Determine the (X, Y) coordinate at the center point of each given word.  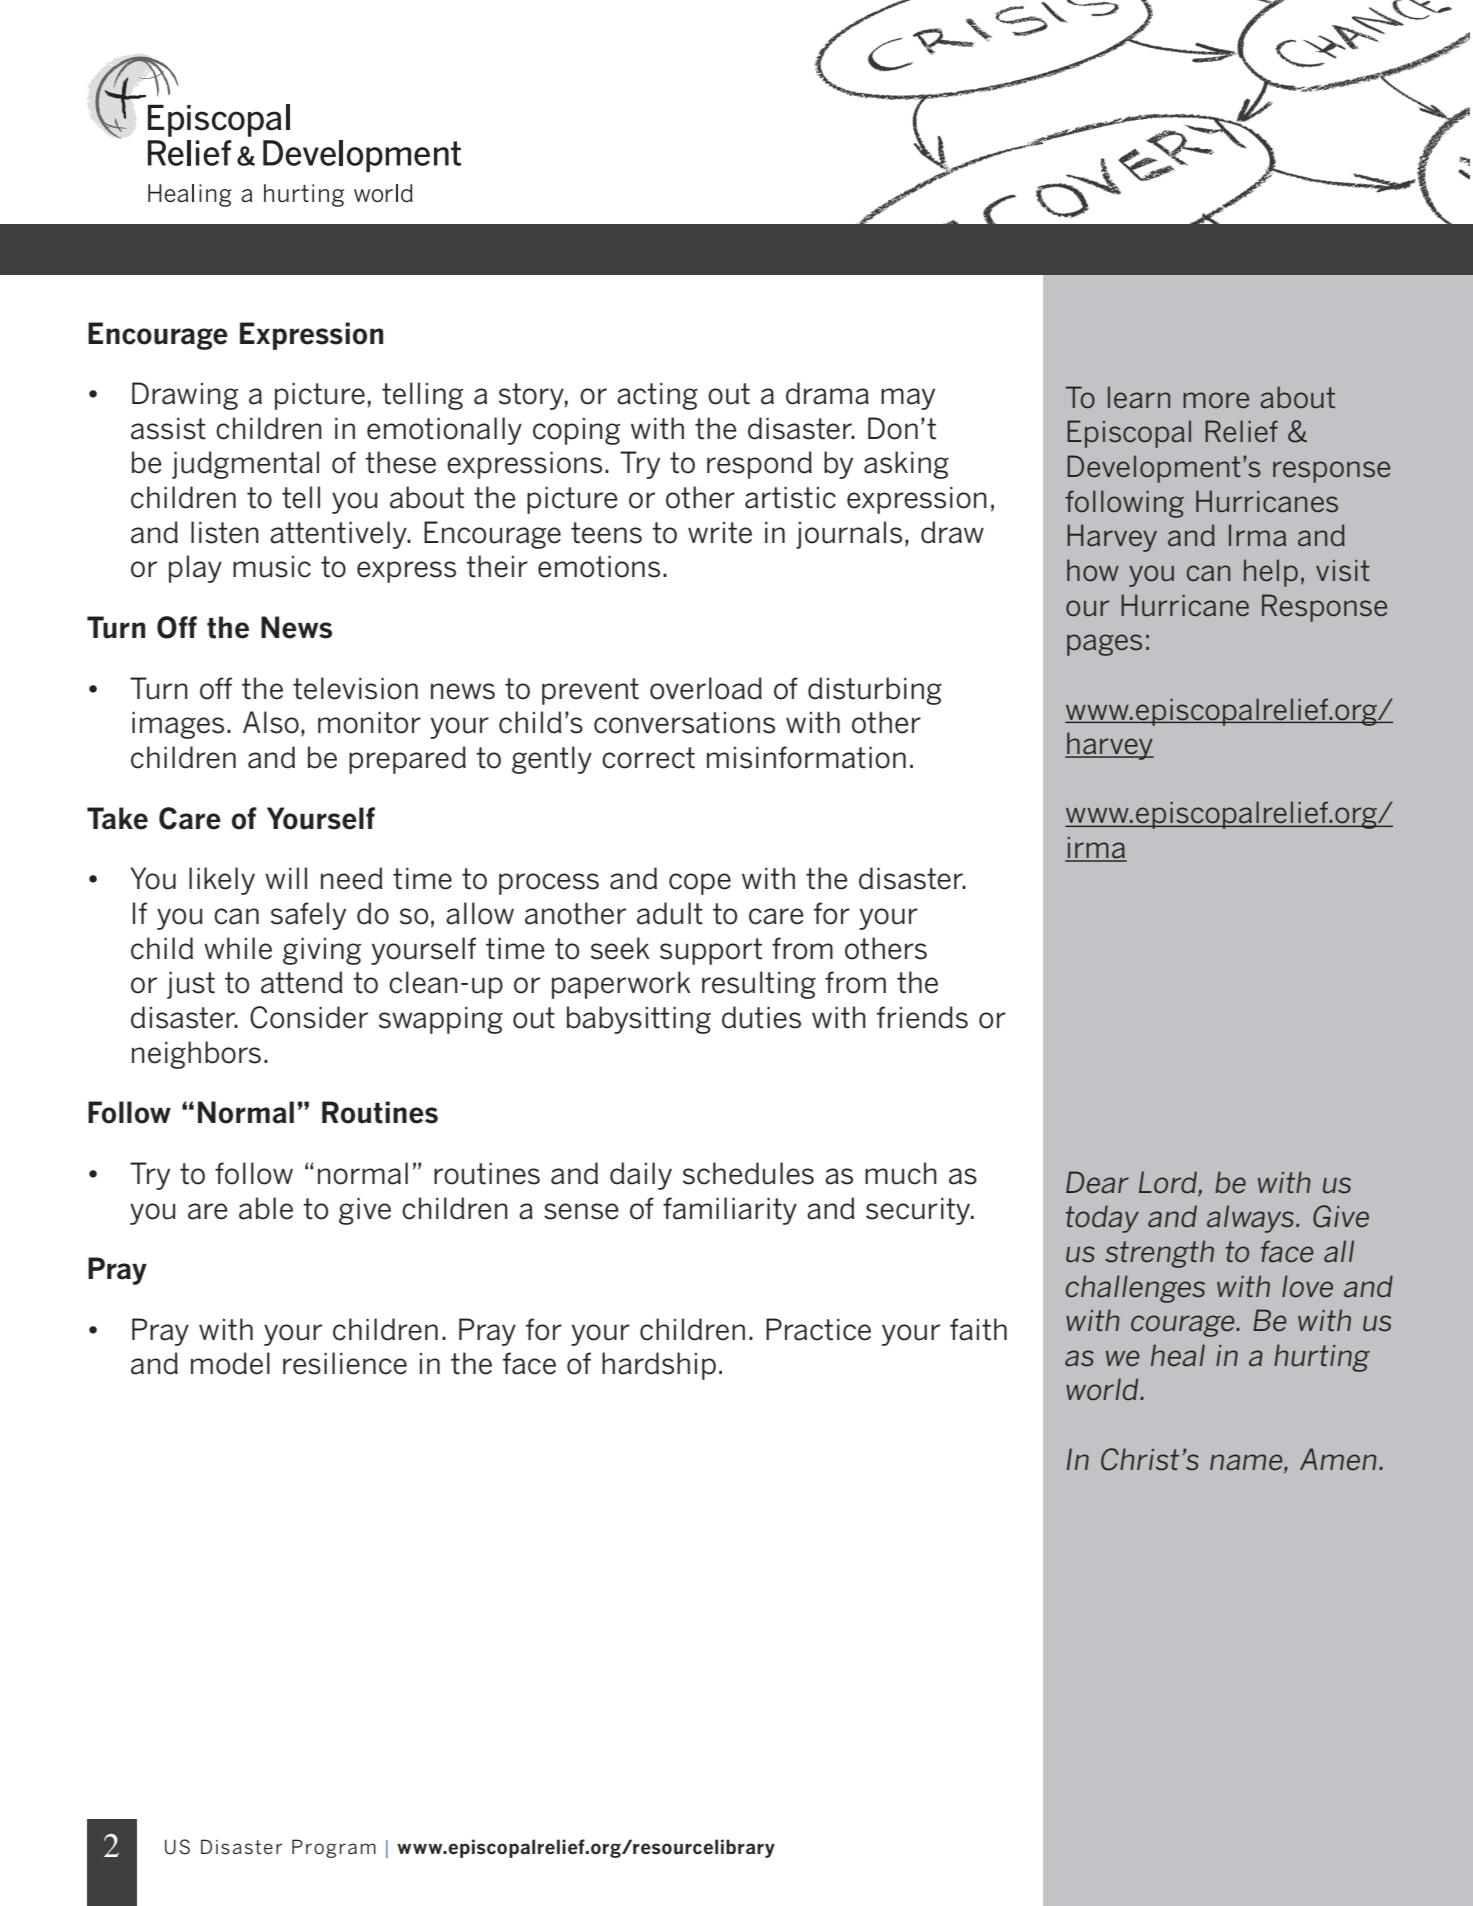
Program (334, 1848)
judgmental (245, 465)
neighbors (196, 1055)
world (1103, 1389)
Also (271, 722)
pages (1104, 645)
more (1216, 400)
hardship (659, 1366)
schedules (748, 1173)
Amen (1338, 1459)
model (230, 1363)
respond (759, 465)
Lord (1168, 1182)
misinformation (806, 757)
